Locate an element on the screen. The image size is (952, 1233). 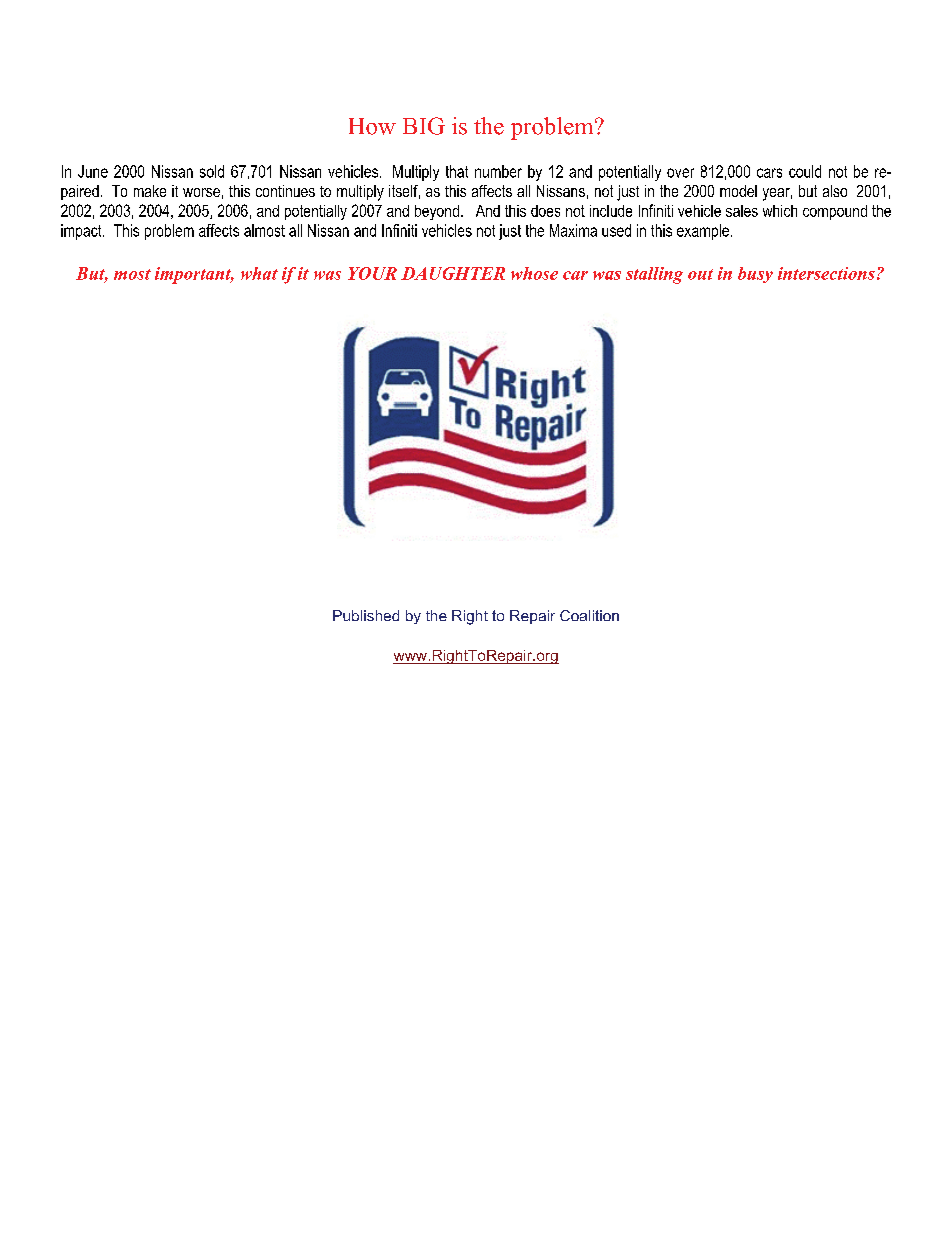
Published is located at coordinates (366, 615).
